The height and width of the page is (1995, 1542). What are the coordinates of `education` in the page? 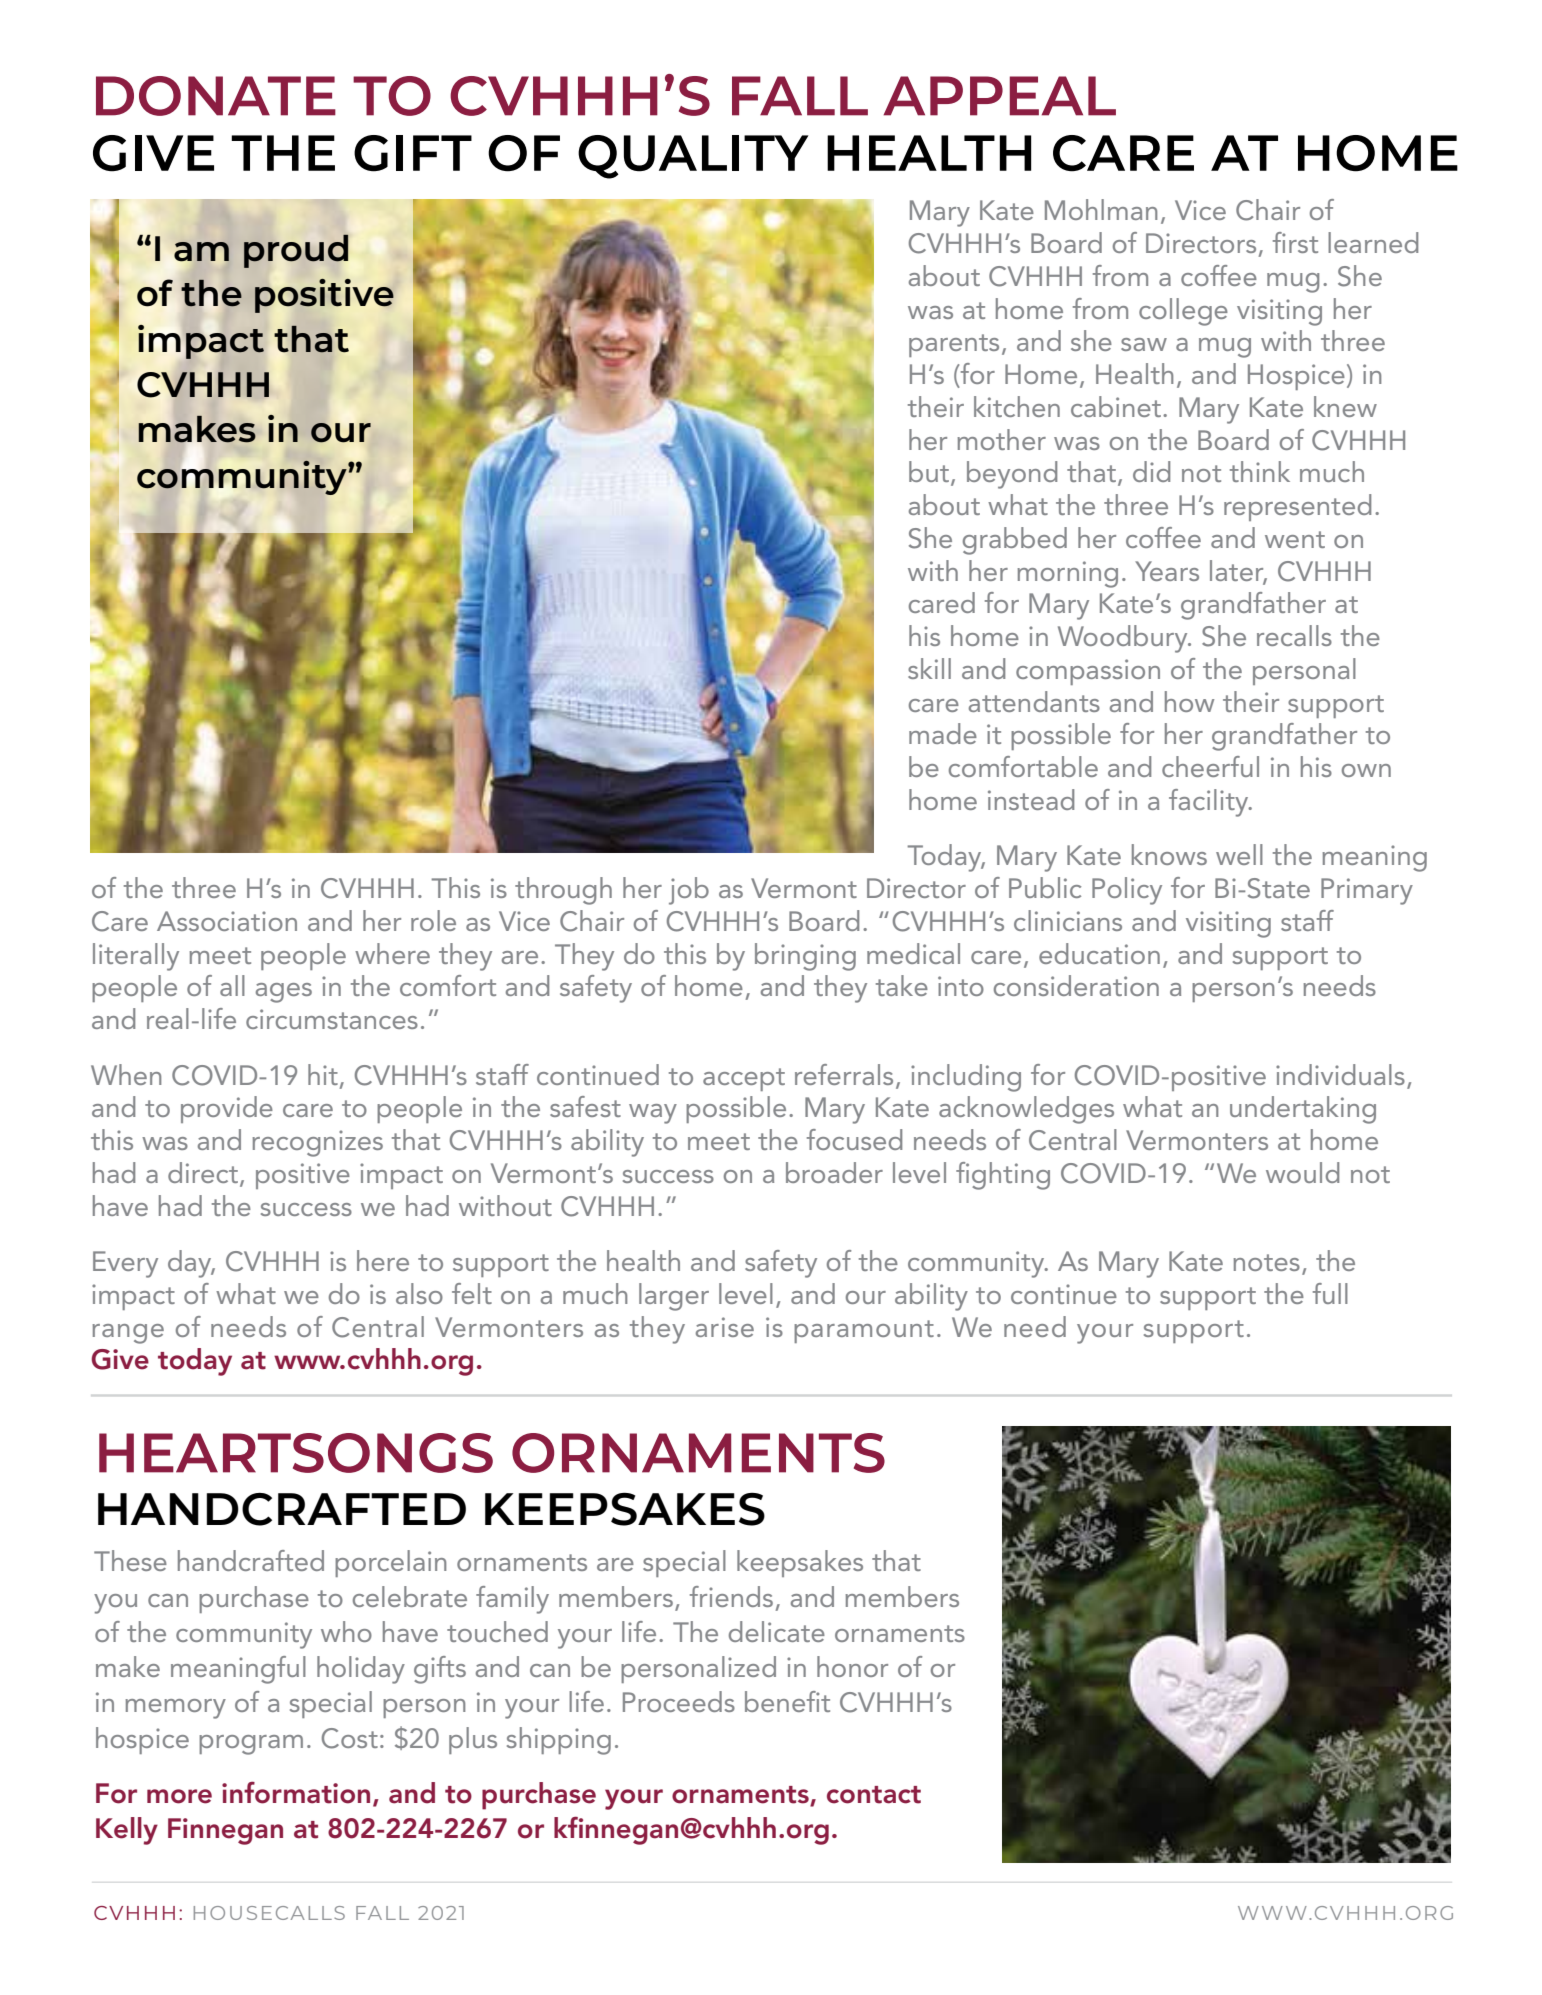 It's located at (1099, 953).
